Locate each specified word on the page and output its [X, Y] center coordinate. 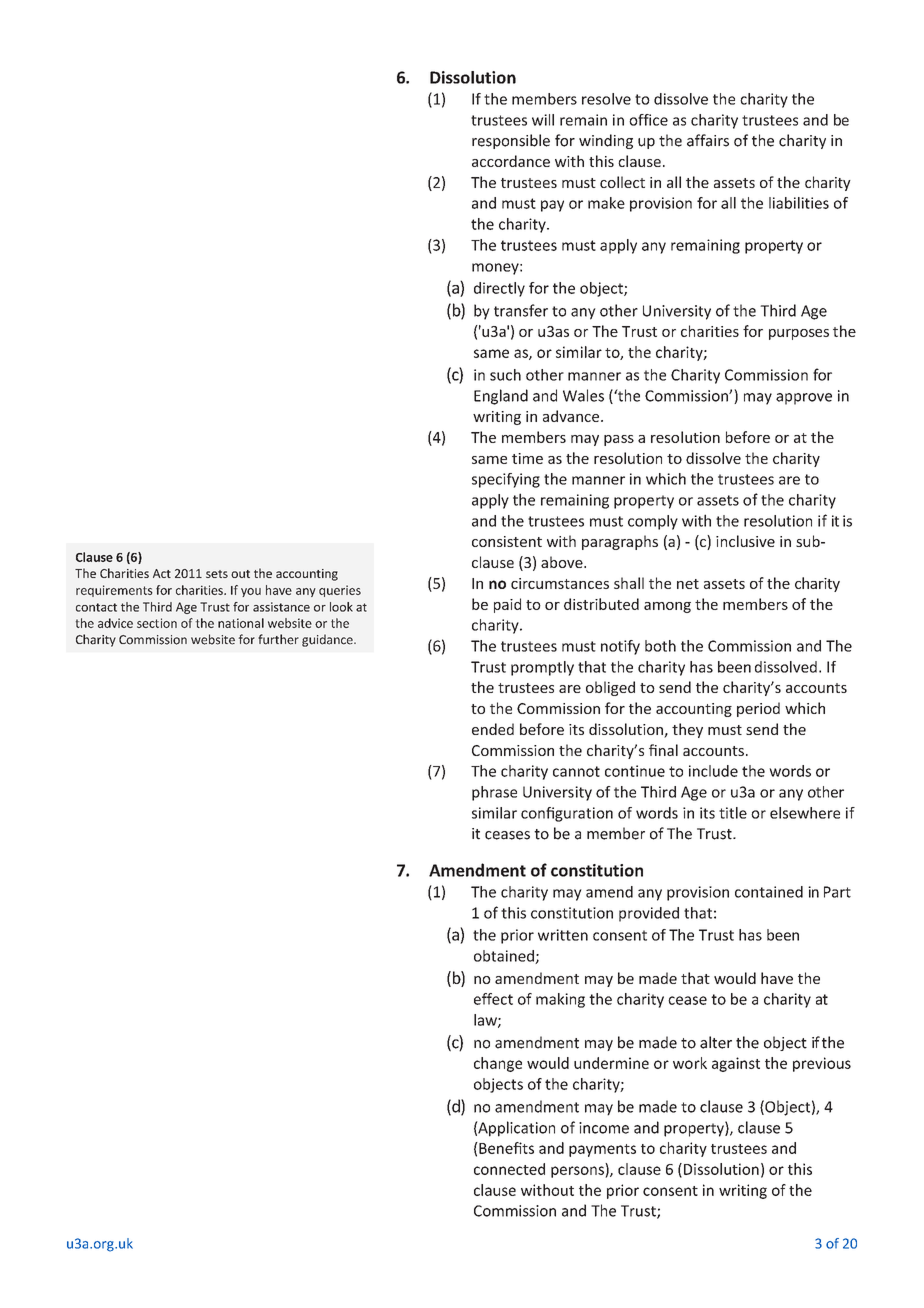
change [498, 1064]
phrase [494, 793]
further [278, 639]
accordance [511, 161]
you [251, 592]
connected [509, 1169]
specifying [506, 480]
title [733, 813]
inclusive [745, 541]
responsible [511, 141]
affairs [708, 140]
